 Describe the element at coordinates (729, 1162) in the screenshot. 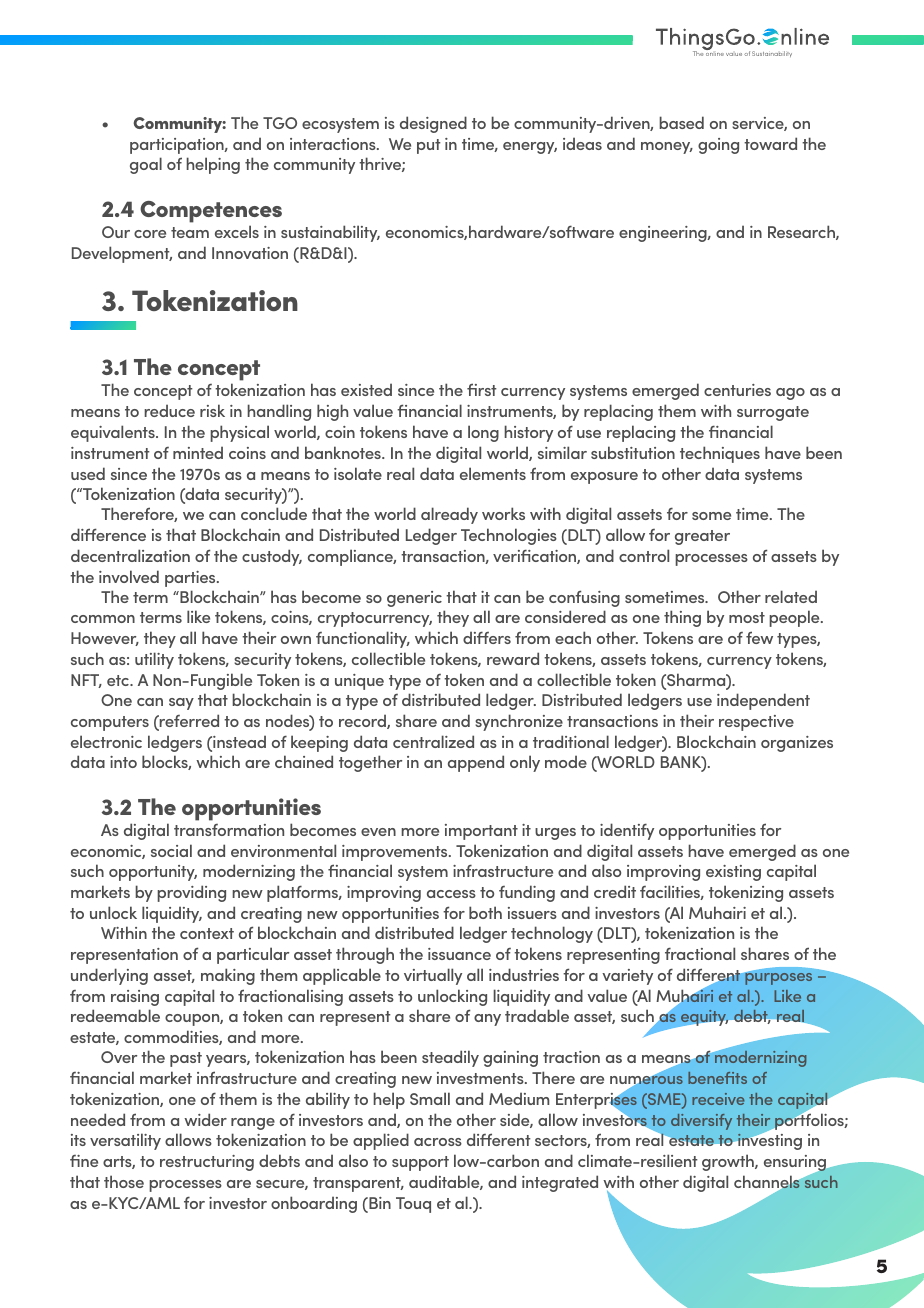

I see `growth` at that location.
